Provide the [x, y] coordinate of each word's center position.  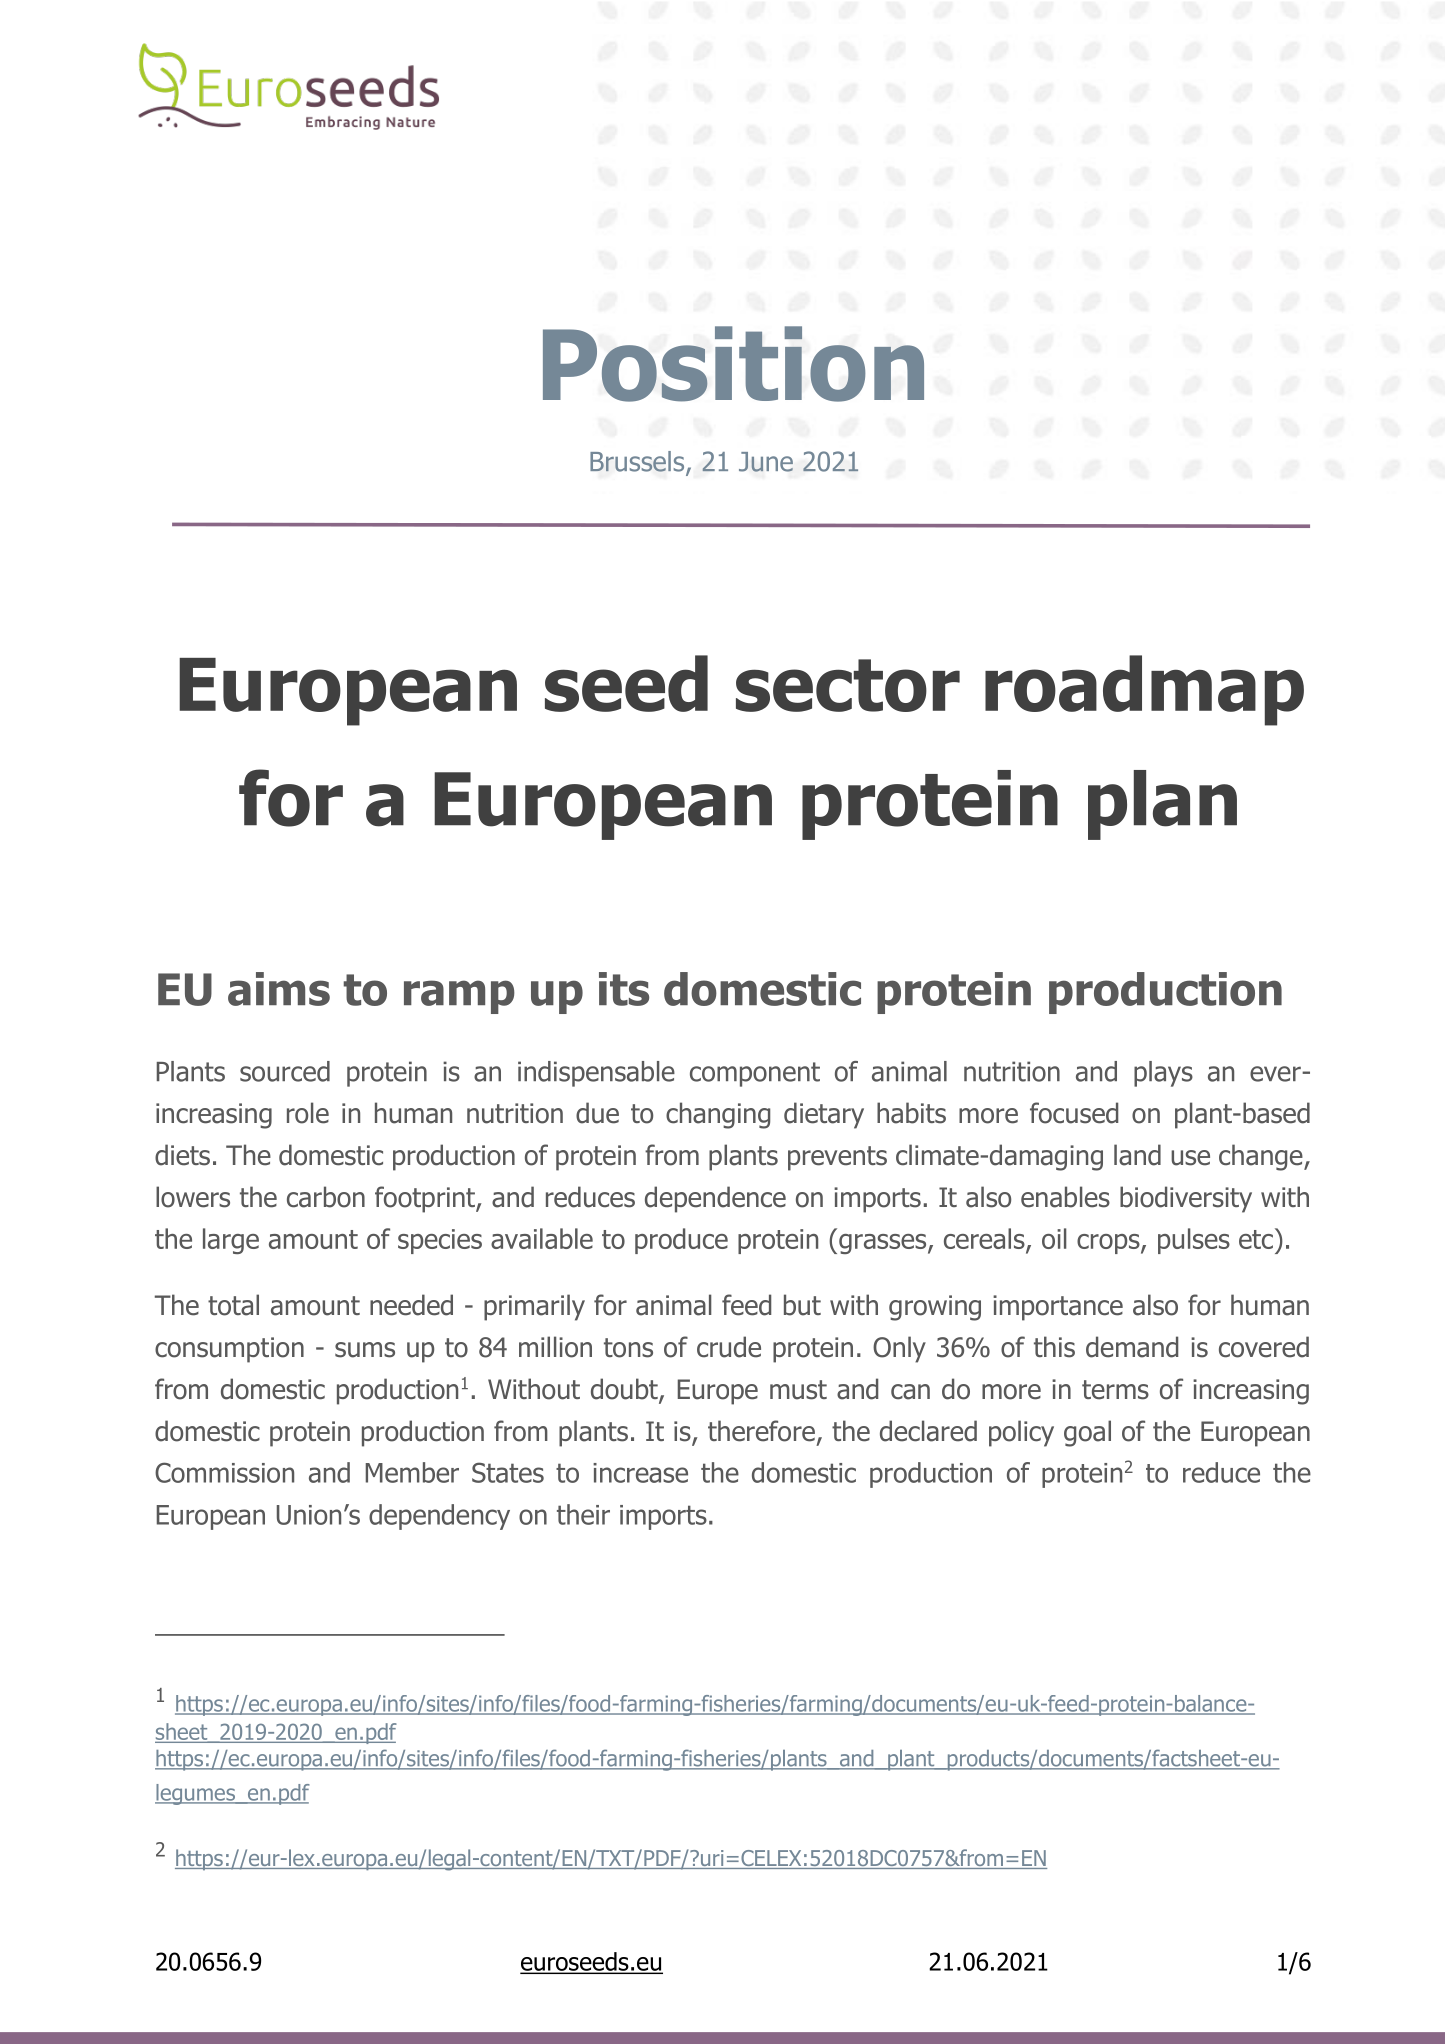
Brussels [638, 462]
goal [1087, 1433]
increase [640, 1473]
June [766, 462]
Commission [224, 1472]
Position [733, 364]
